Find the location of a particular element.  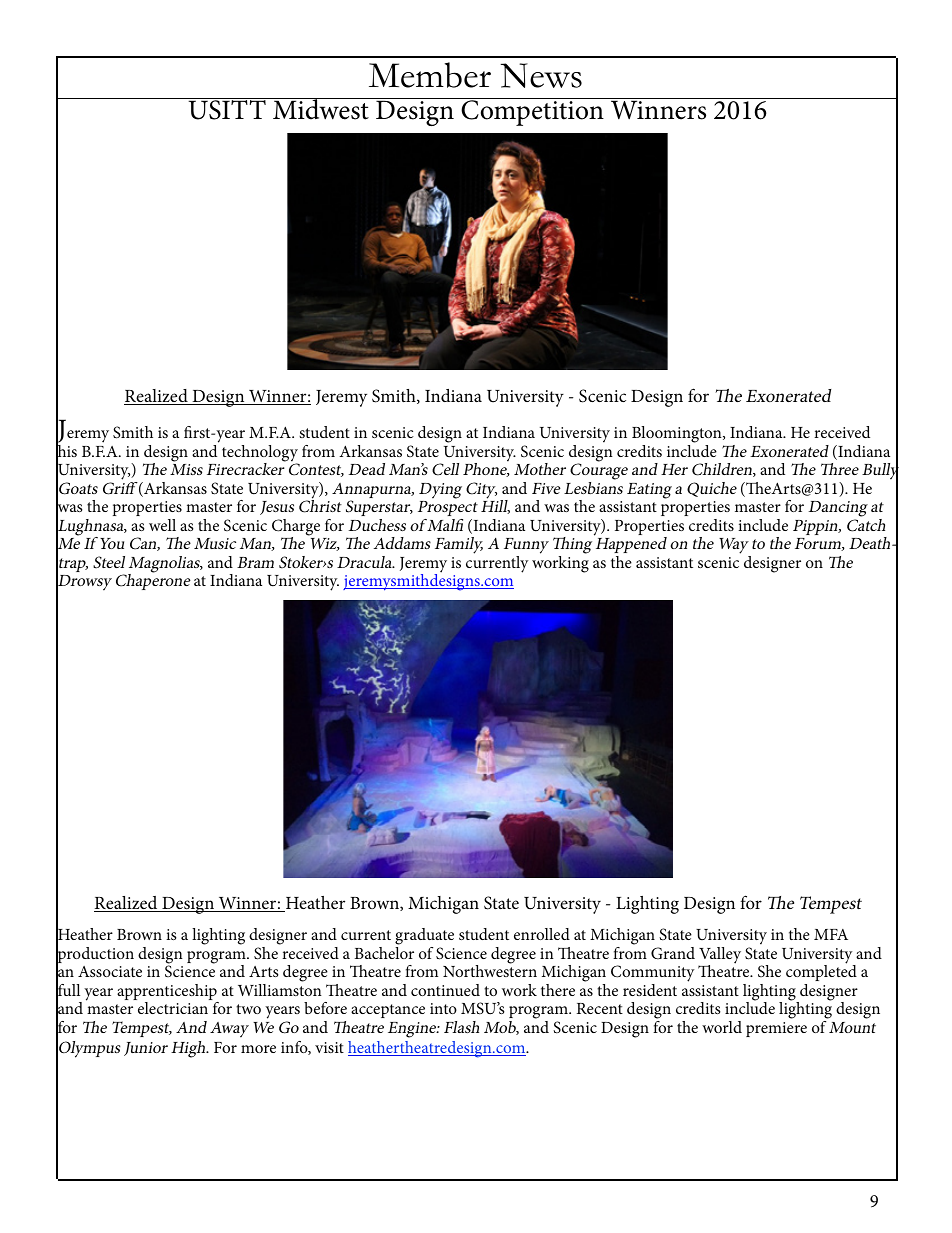

Valley is located at coordinates (720, 956).
